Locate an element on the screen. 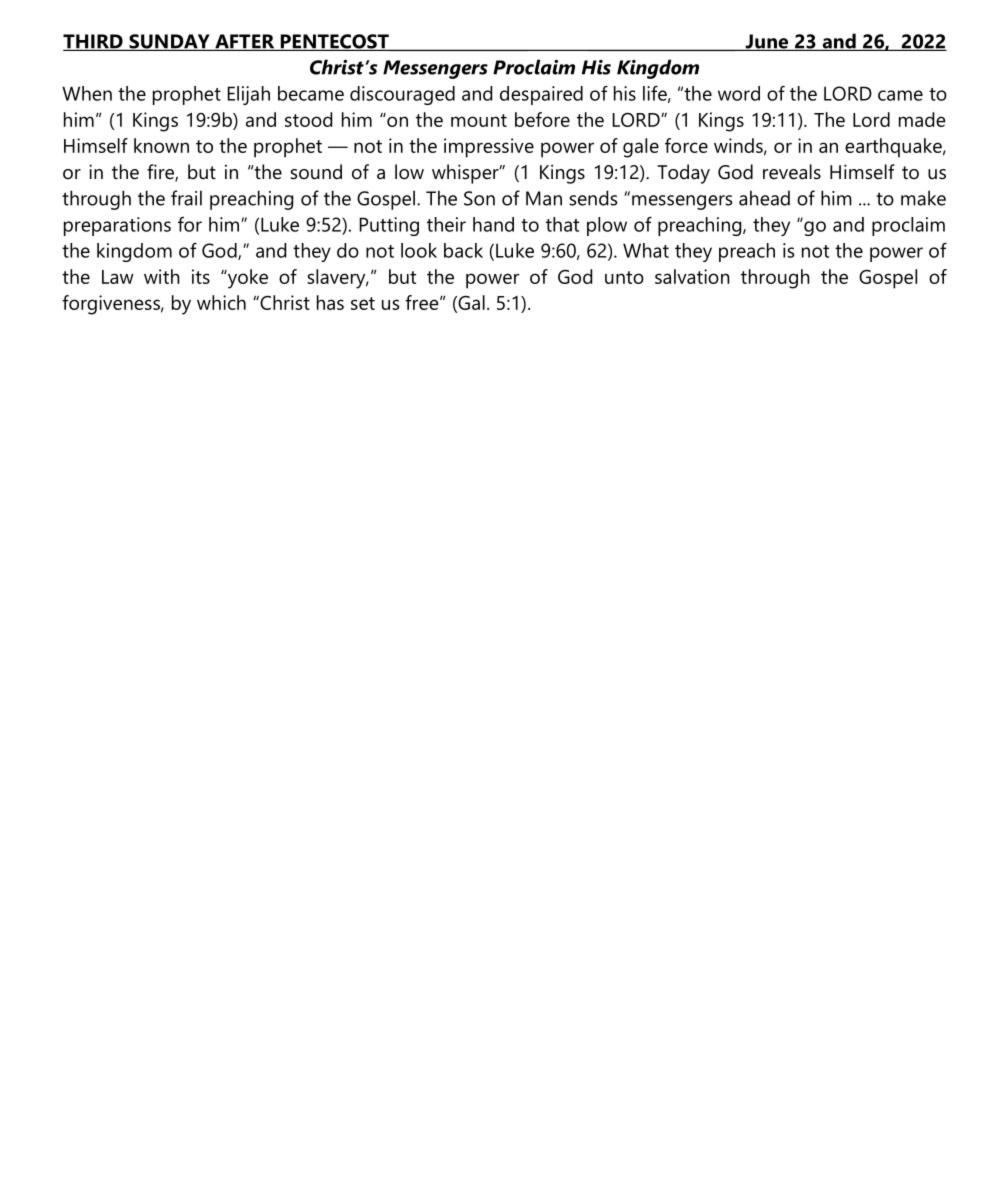 This screenshot has width=991, height=1204. force is located at coordinates (686, 145).
